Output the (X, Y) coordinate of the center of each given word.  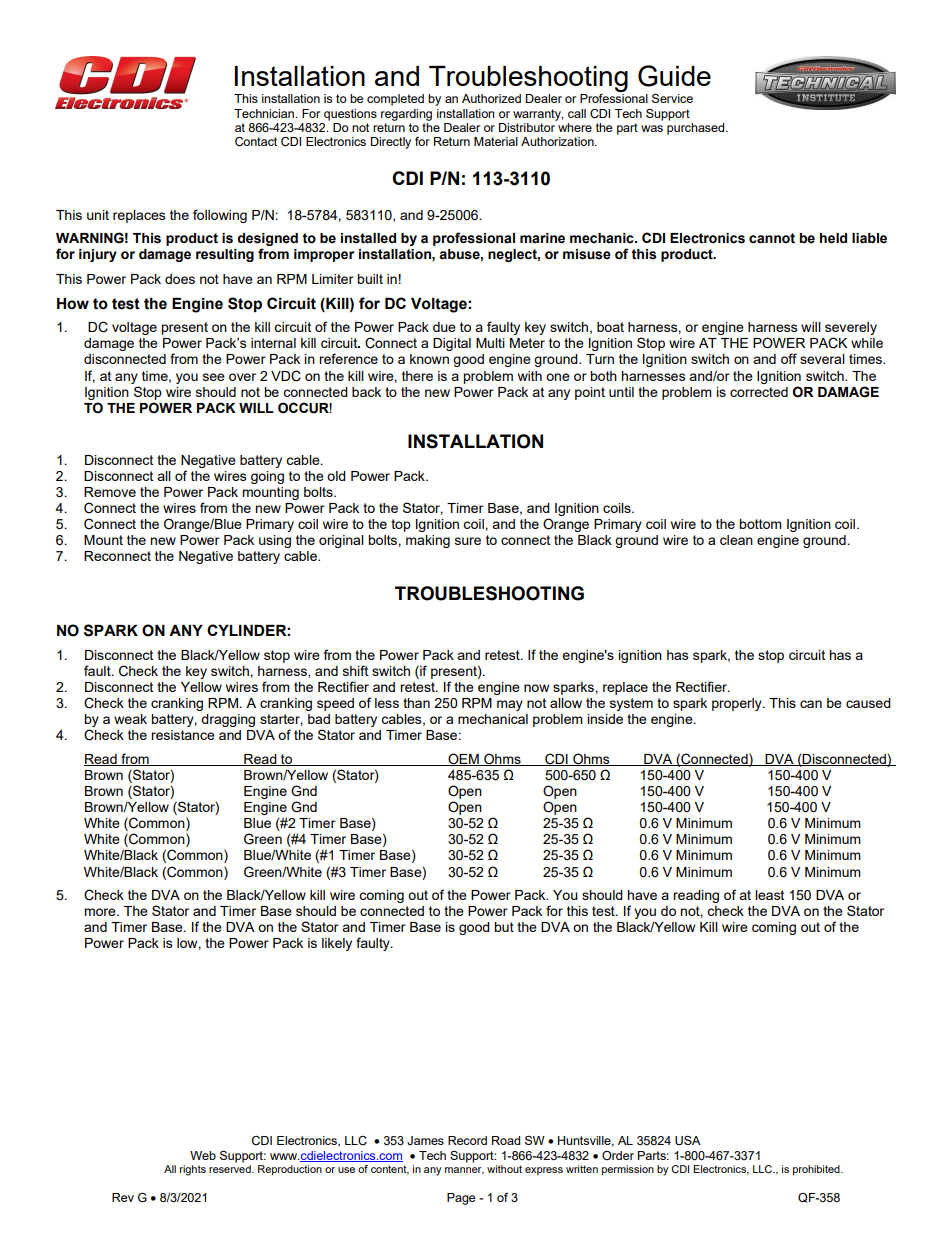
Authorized (491, 98)
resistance (183, 735)
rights (193, 1170)
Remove (110, 492)
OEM (463, 759)
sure (468, 541)
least (769, 895)
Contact (256, 142)
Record (467, 1140)
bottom (760, 524)
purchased (697, 129)
